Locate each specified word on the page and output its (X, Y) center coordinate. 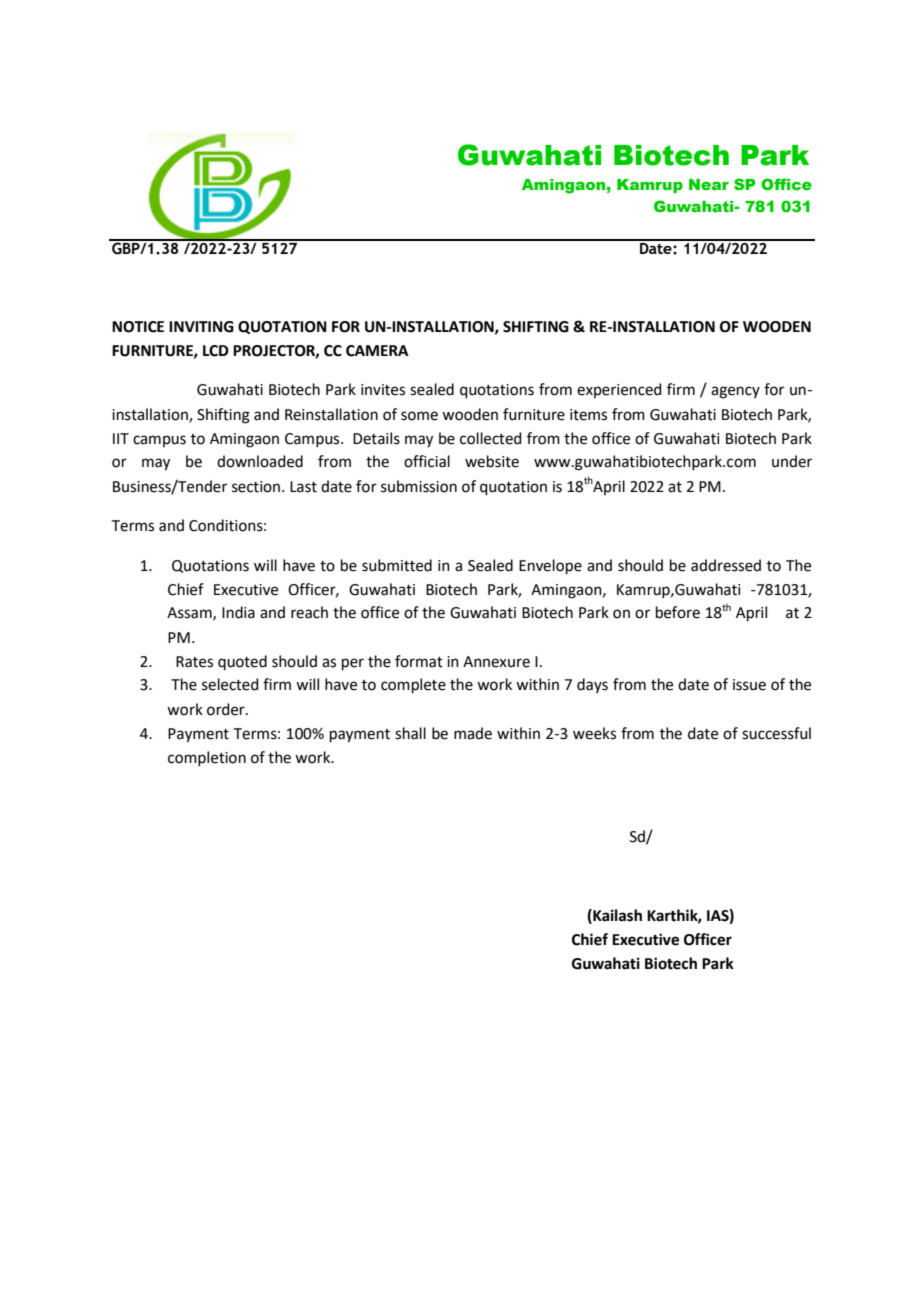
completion (207, 758)
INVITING (201, 327)
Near (709, 184)
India (238, 612)
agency (735, 392)
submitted (397, 565)
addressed (726, 565)
